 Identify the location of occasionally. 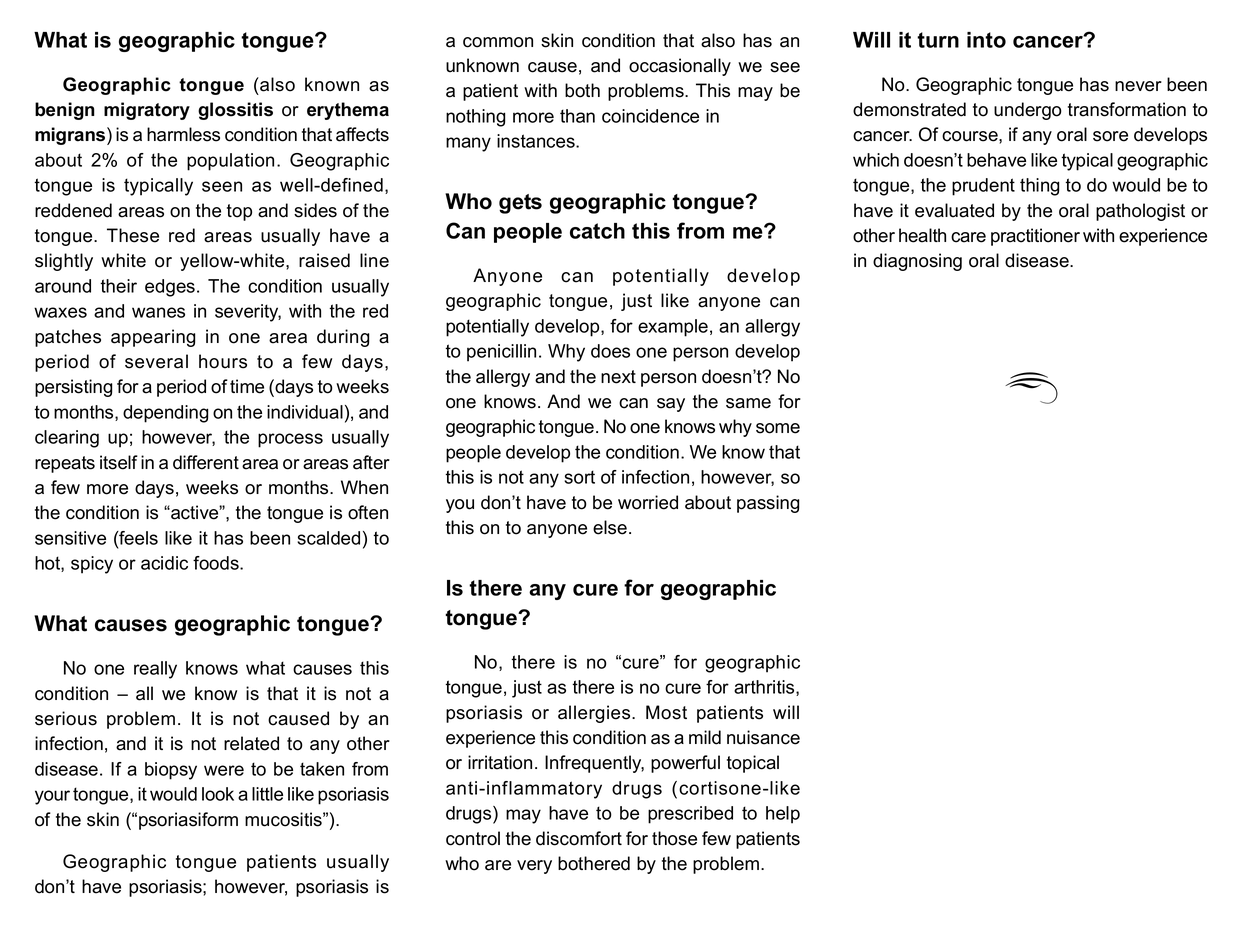
(680, 67).
